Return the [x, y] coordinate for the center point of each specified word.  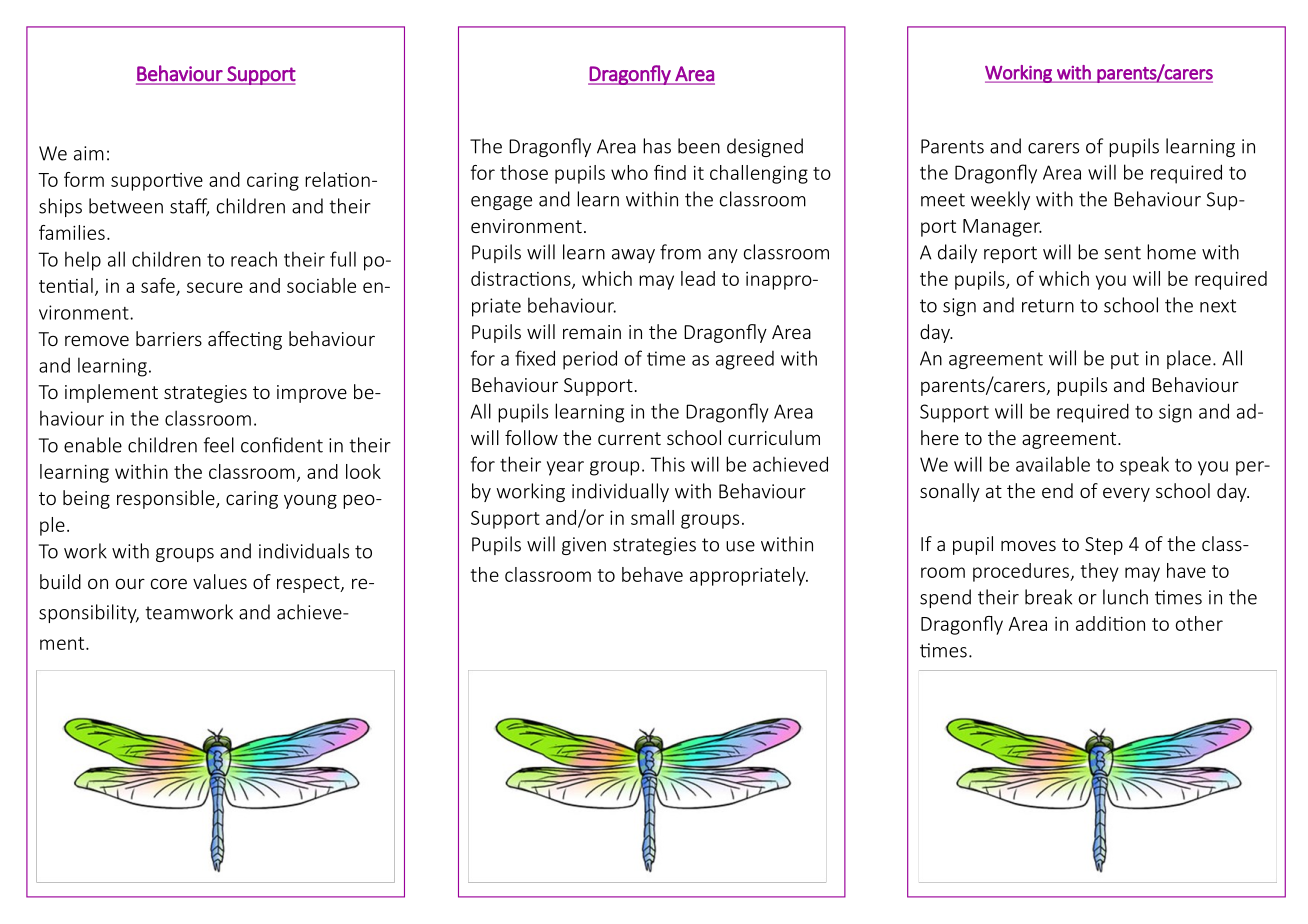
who [629, 172]
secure [215, 287]
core [169, 583]
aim [89, 153]
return [1048, 306]
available [1053, 464]
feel [218, 445]
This [667, 464]
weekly [1000, 200]
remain [592, 332]
